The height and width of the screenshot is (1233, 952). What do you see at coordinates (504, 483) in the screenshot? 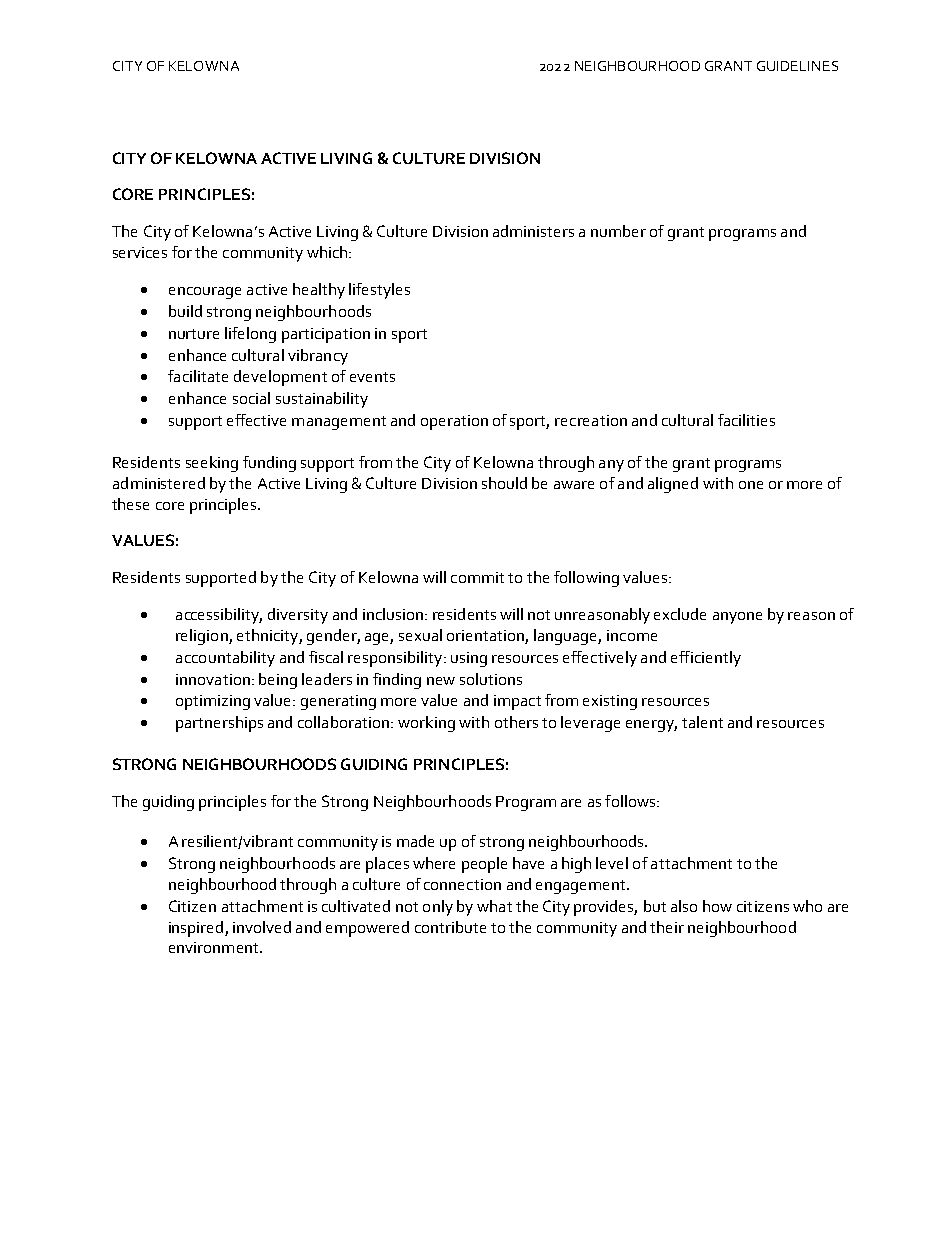
I see `should` at bounding box center [504, 483].
